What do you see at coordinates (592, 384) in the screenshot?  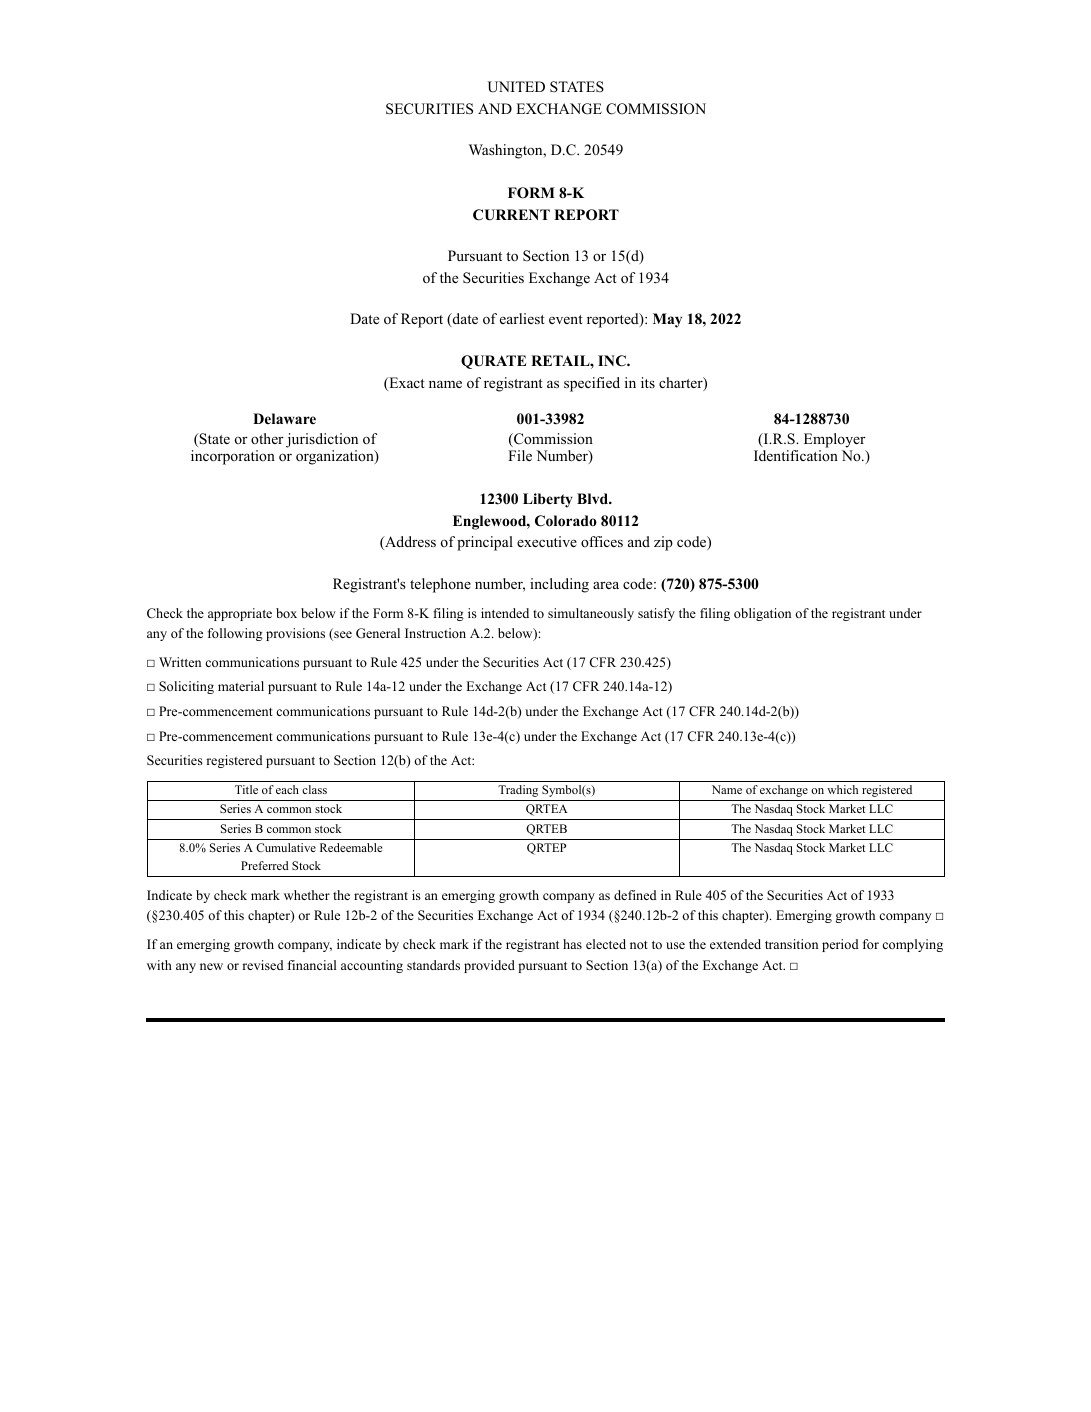 I see `specified` at bounding box center [592, 384].
